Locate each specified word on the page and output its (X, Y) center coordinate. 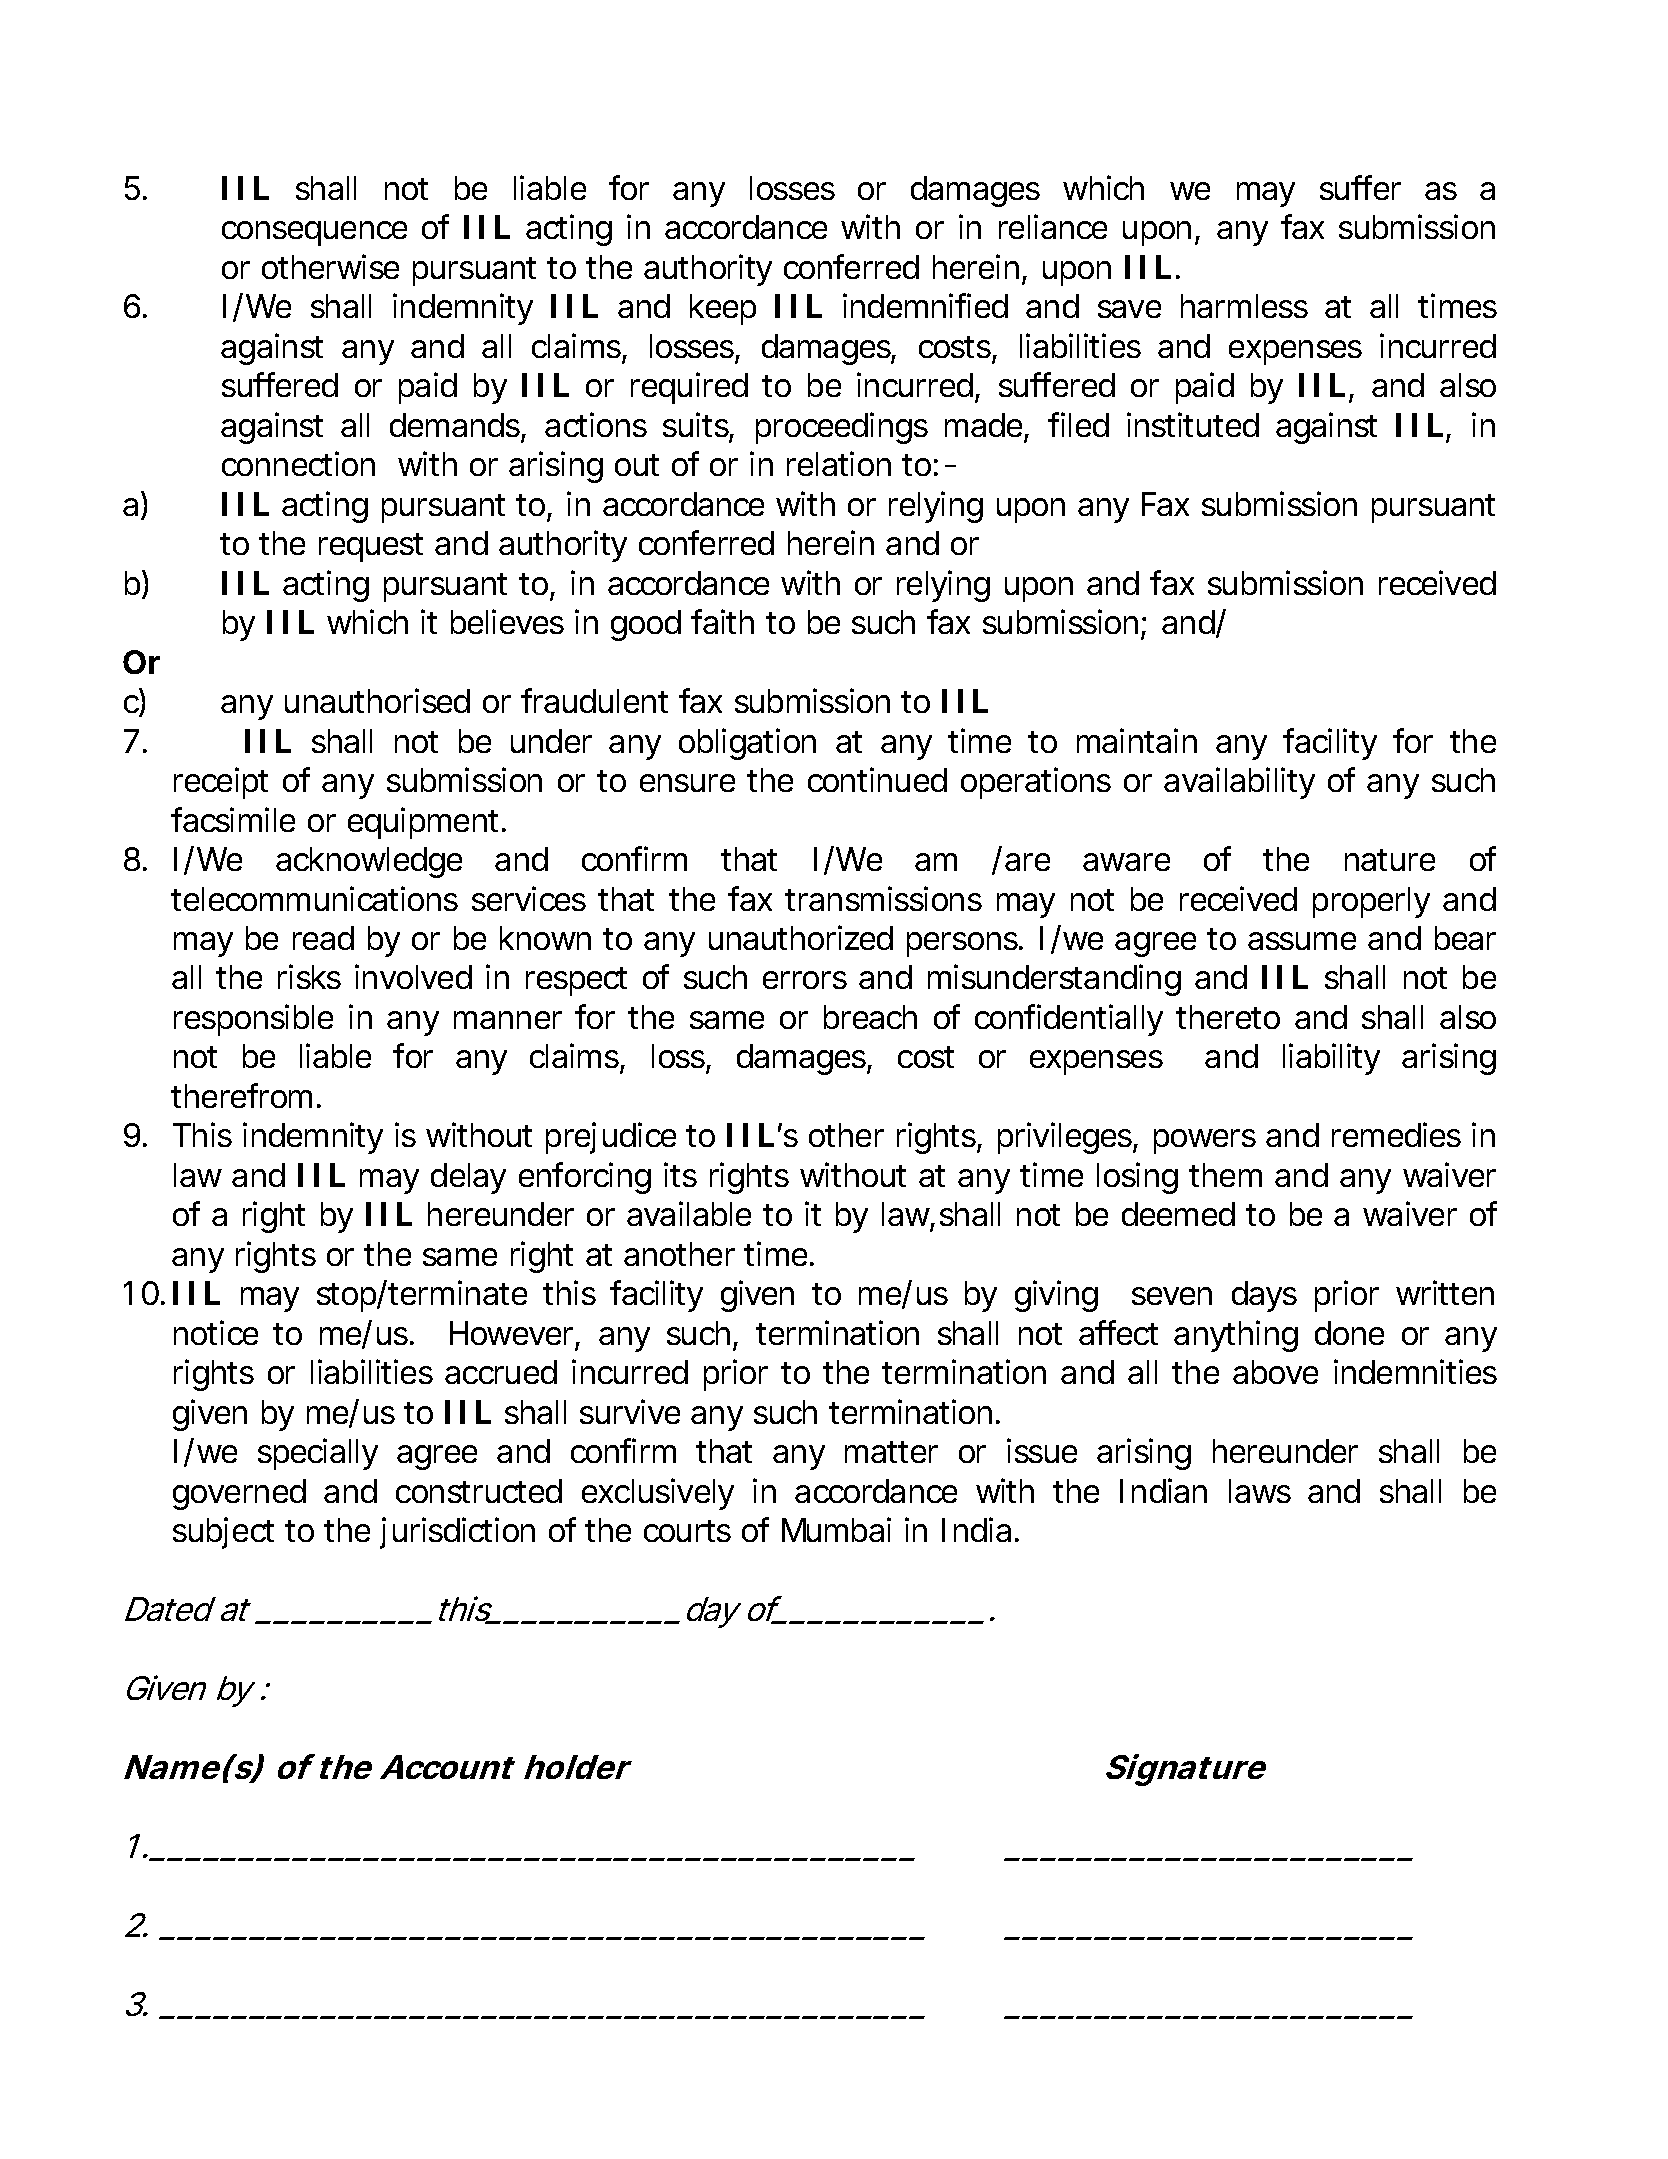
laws (1260, 1491)
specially (318, 1454)
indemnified (925, 305)
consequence (314, 233)
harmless (1244, 306)
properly (1371, 902)
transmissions (883, 898)
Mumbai (836, 1529)
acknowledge (369, 862)
